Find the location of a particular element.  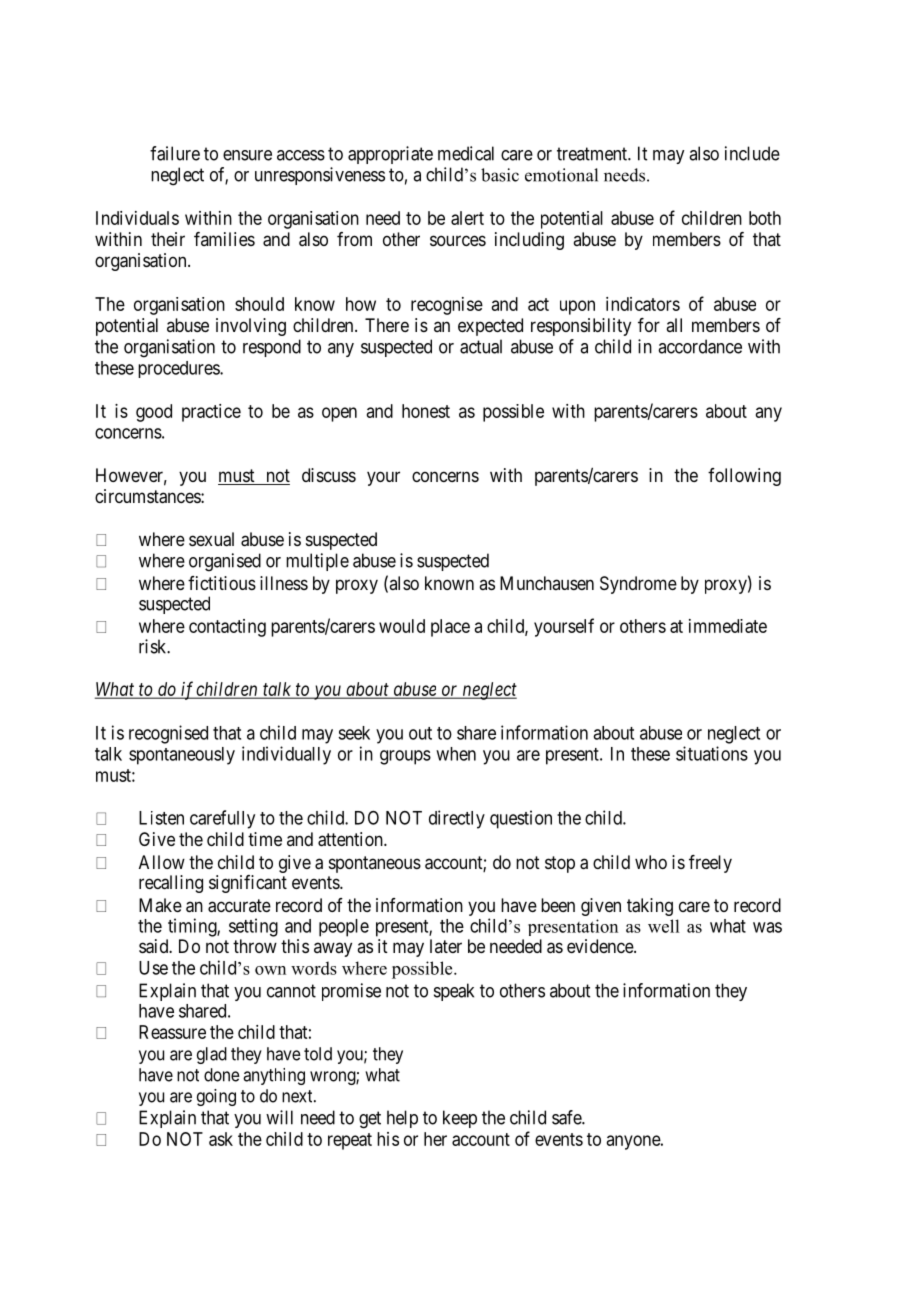

immediate is located at coordinates (728, 626).
